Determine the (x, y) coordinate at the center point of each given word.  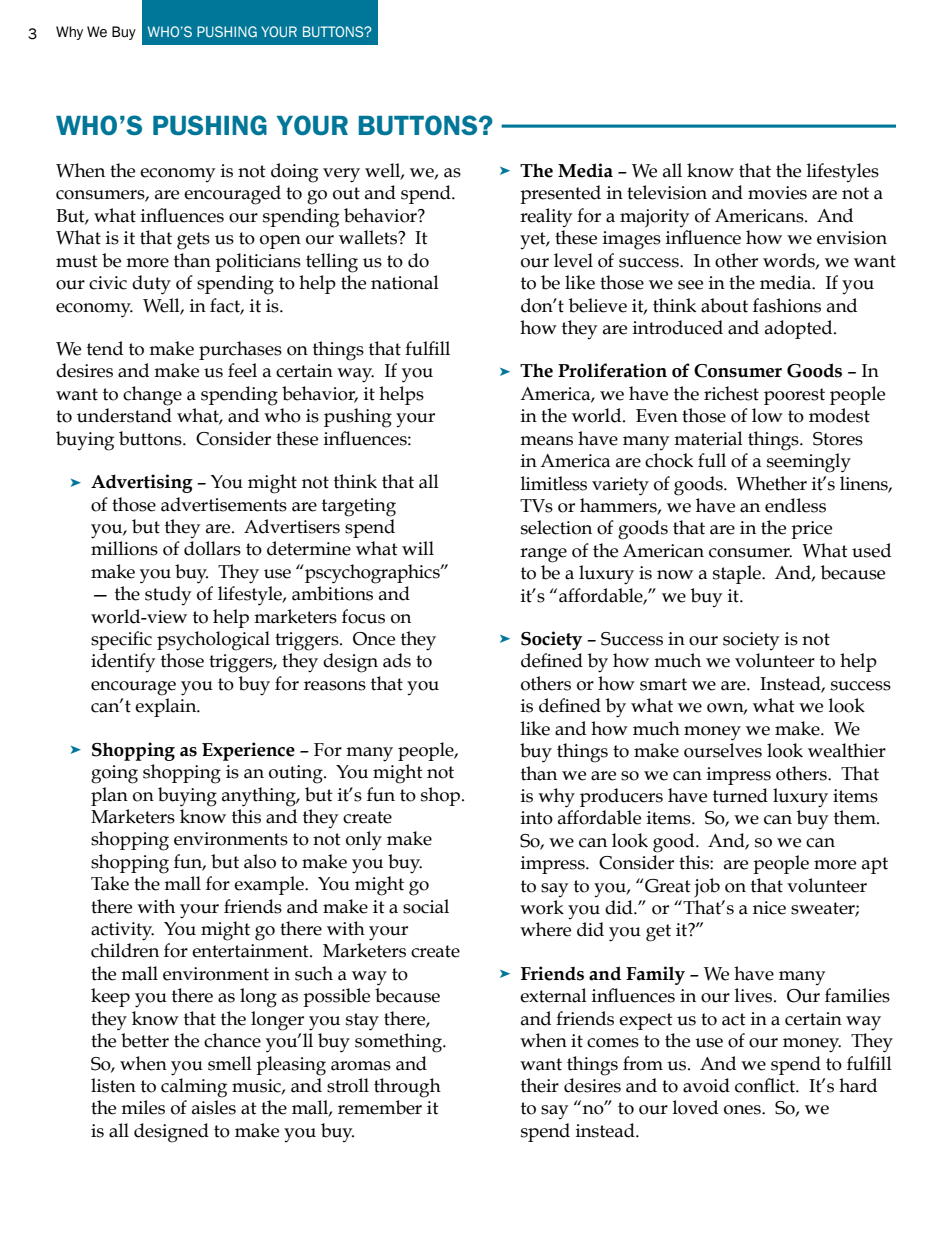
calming (194, 1088)
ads (397, 660)
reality (546, 217)
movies (777, 193)
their (540, 1085)
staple (738, 574)
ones (743, 1110)
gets (193, 241)
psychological (213, 641)
